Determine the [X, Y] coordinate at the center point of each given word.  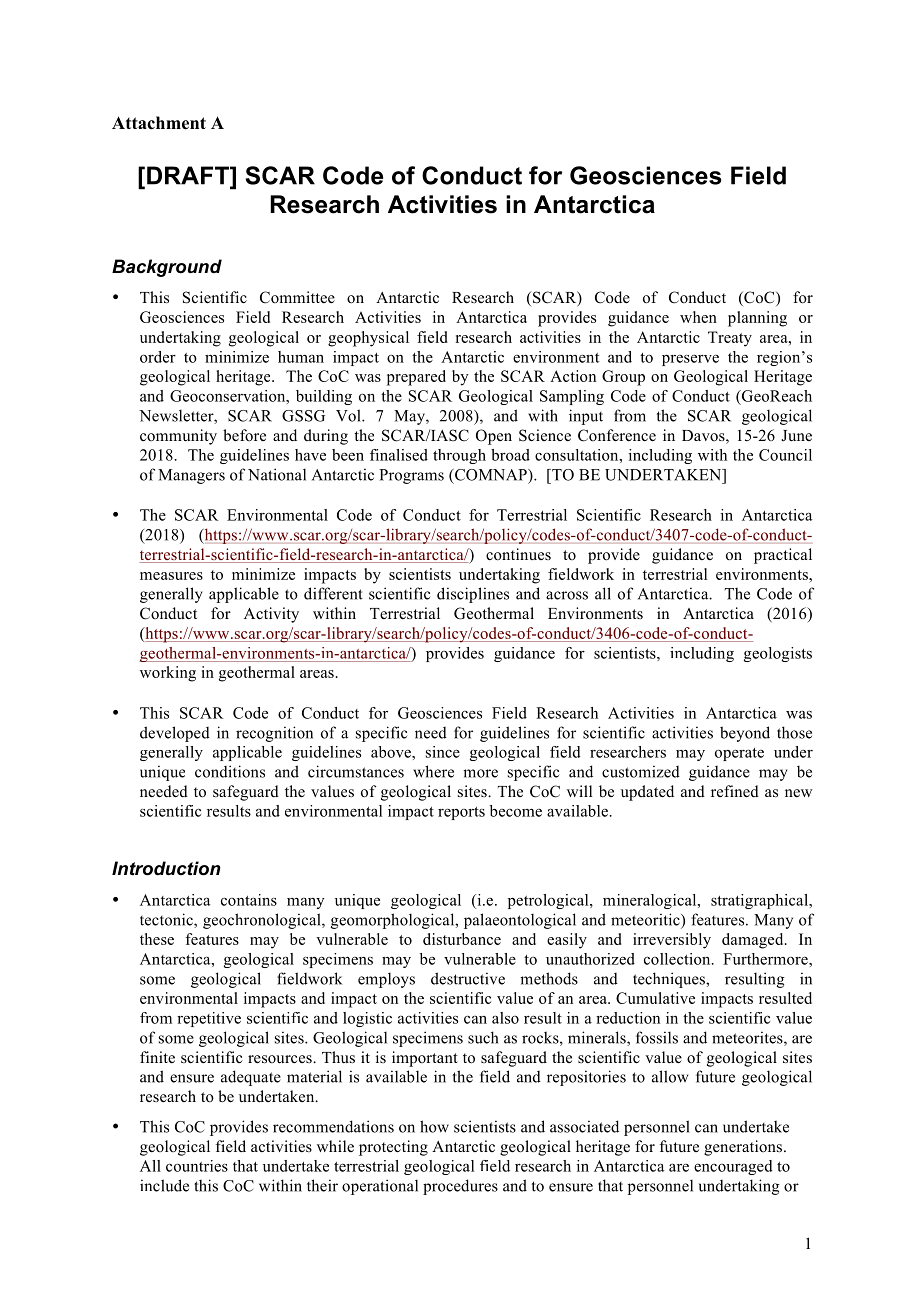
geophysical [368, 339]
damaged [754, 941]
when [698, 317]
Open [494, 437]
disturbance [462, 939]
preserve [690, 360]
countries [197, 1166]
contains [249, 900]
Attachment [159, 123]
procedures [460, 1187]
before [244, 435]
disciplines [473, 595]
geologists [778, 654]
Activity [271, 615]
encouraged [733, 1167]
